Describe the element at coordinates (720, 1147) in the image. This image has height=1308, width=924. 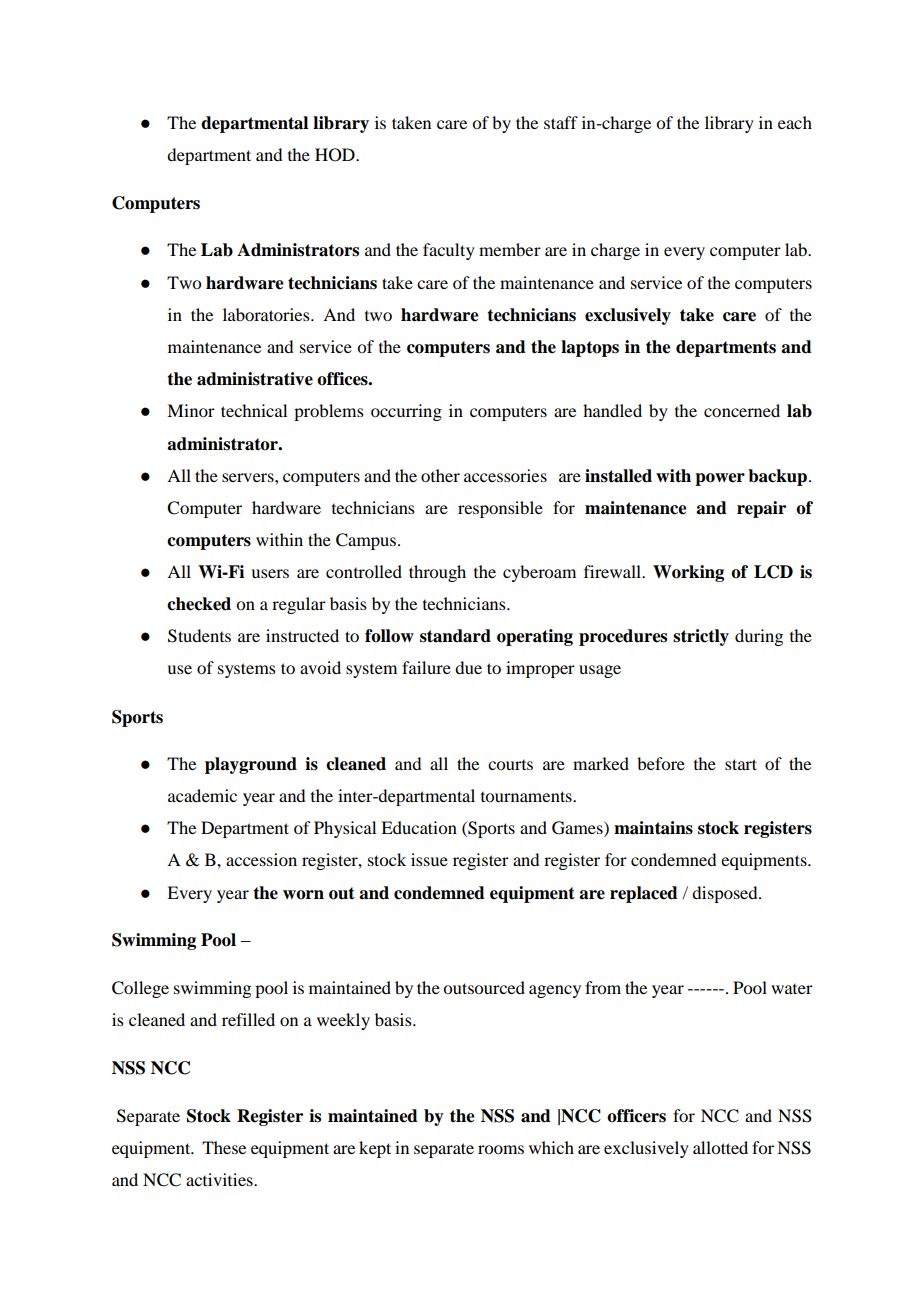
I see `allotted` at that location.
